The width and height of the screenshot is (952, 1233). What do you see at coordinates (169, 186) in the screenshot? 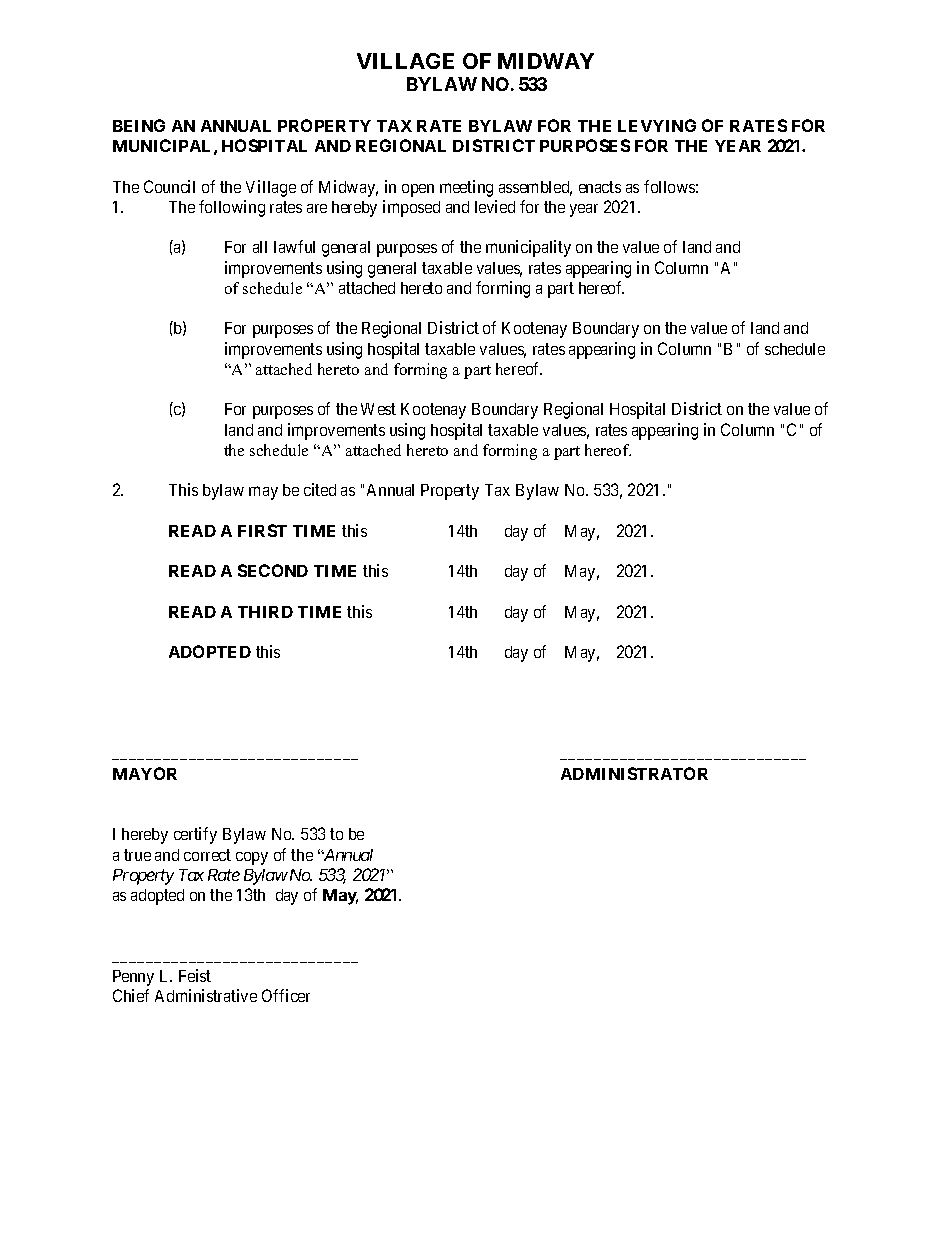
I see `Council` at bounding box center [169, 186].
